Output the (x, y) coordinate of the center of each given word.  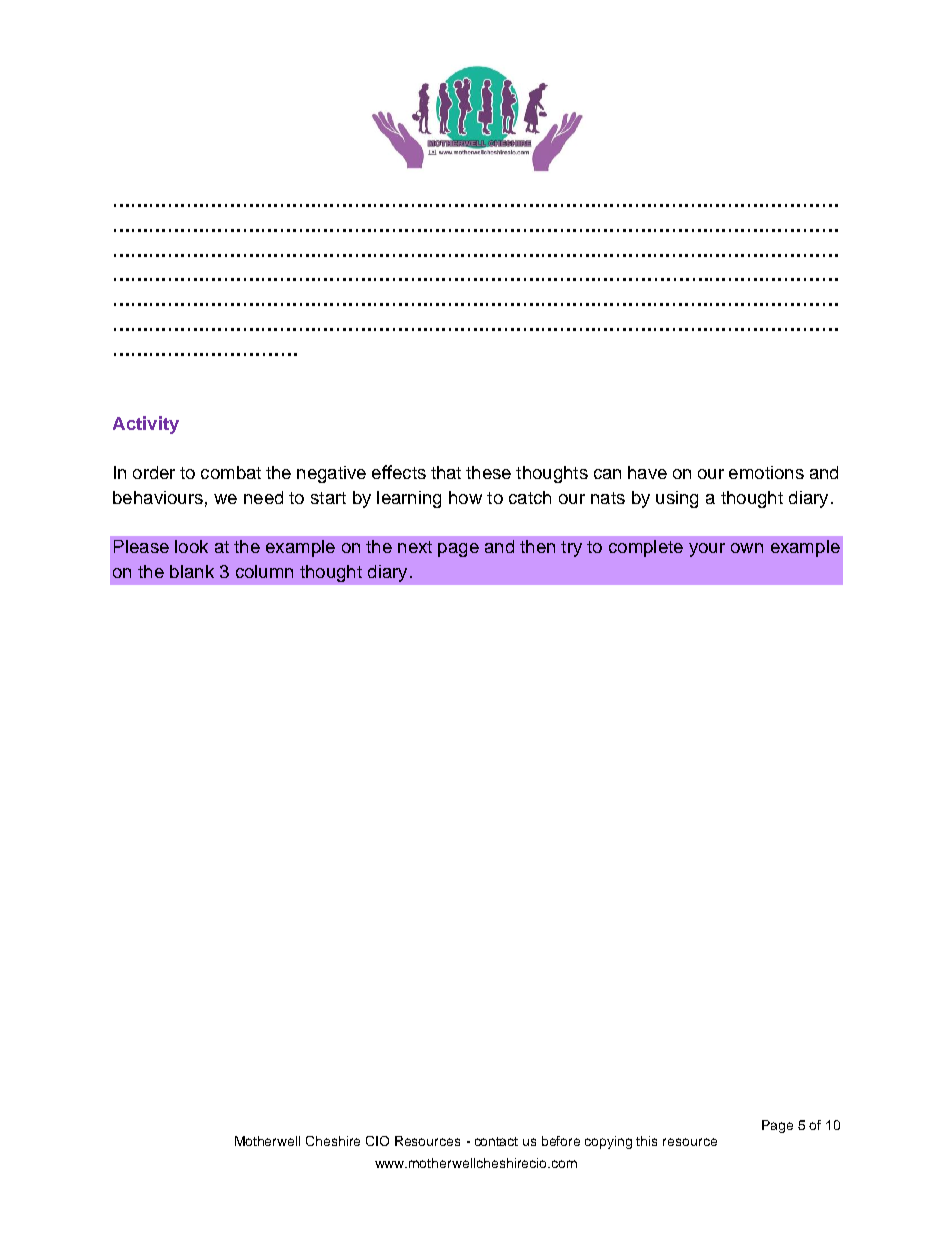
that (446, 472)
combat (231, 472)
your (707, 550)
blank (192, 571)
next (415, 547)
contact (496, 1141)
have (647, 472)
